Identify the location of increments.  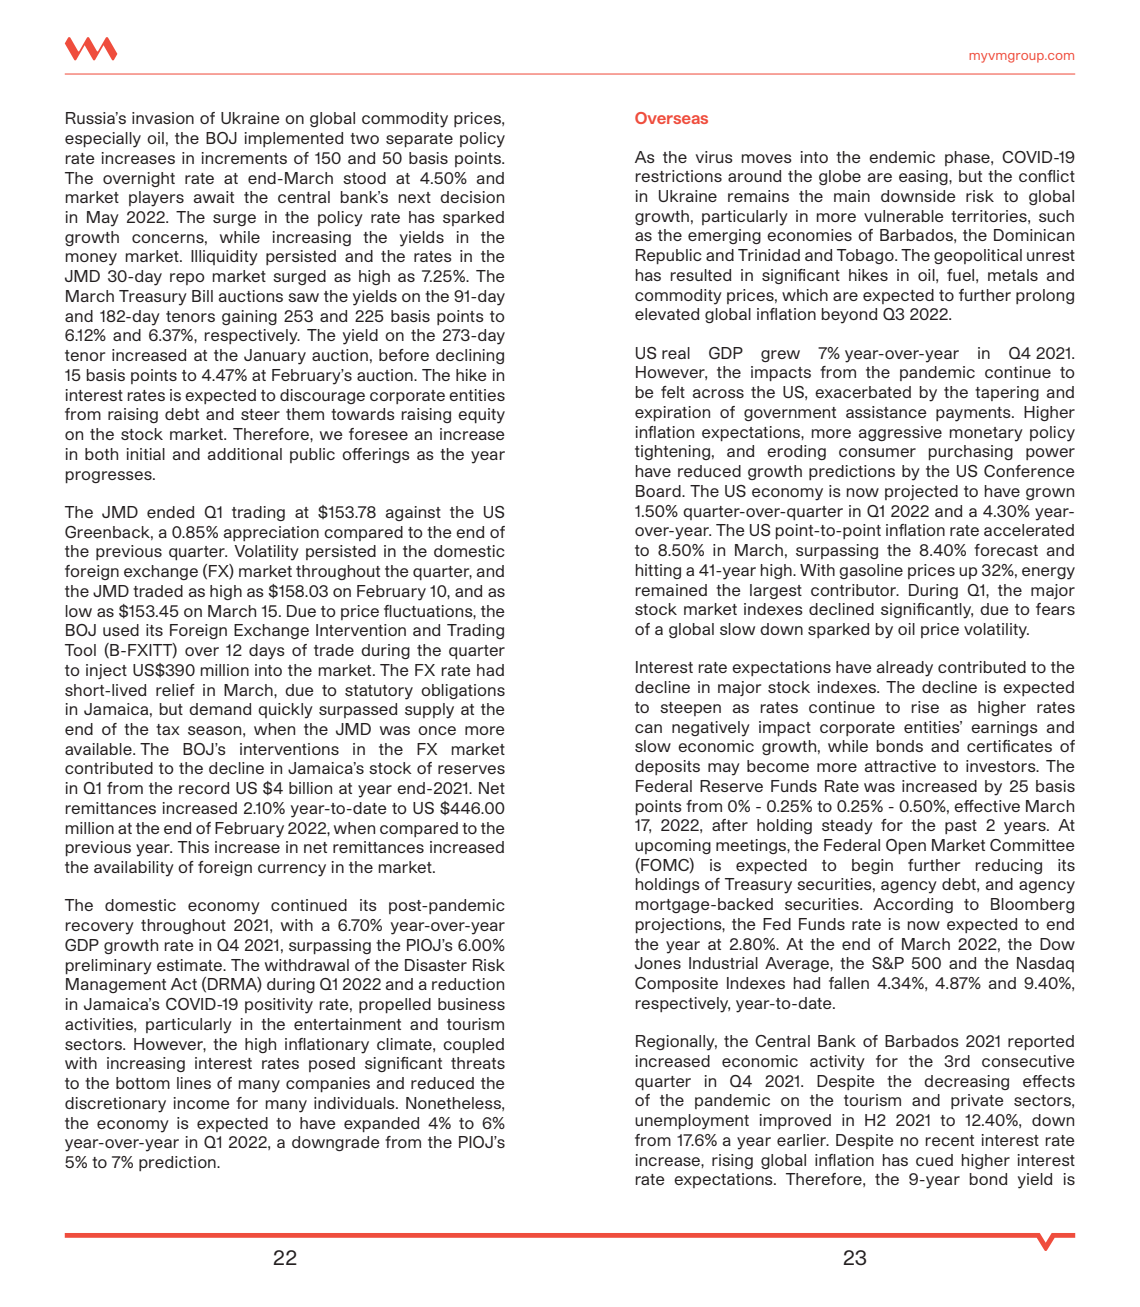
(244, 158).
